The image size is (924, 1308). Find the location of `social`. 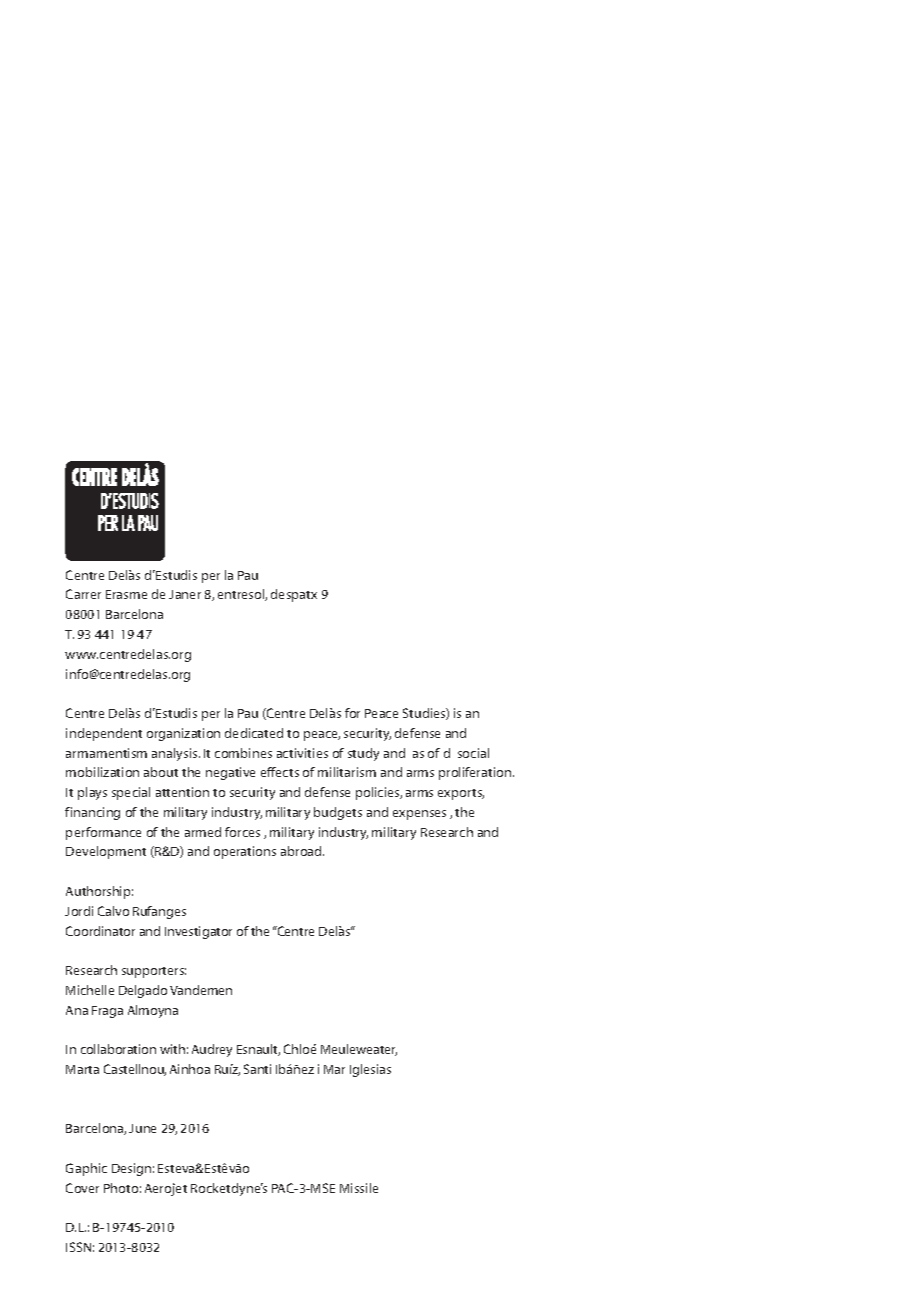

social is located at coordinates (473, 753).
